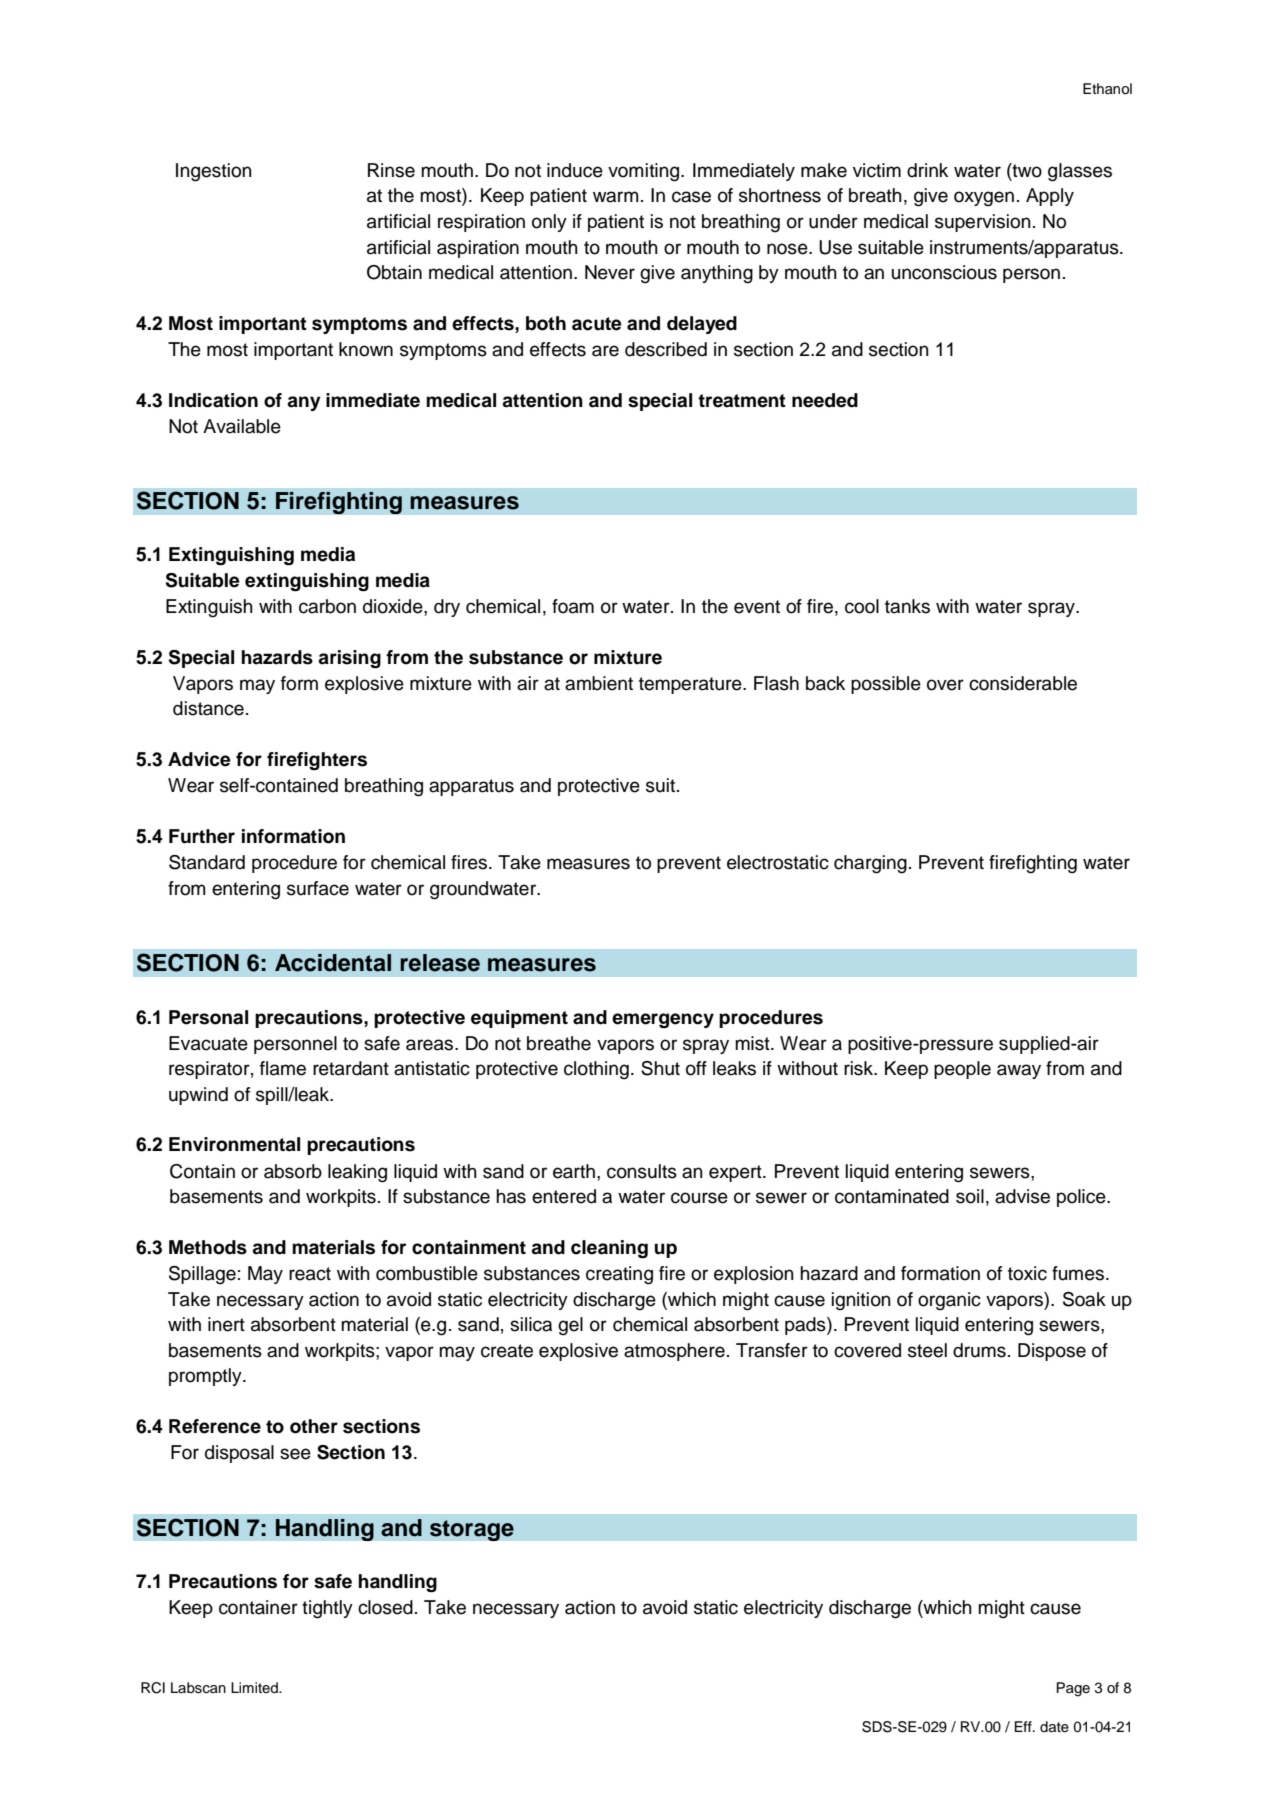  I want to click on Page, so click(1073, 1689).
